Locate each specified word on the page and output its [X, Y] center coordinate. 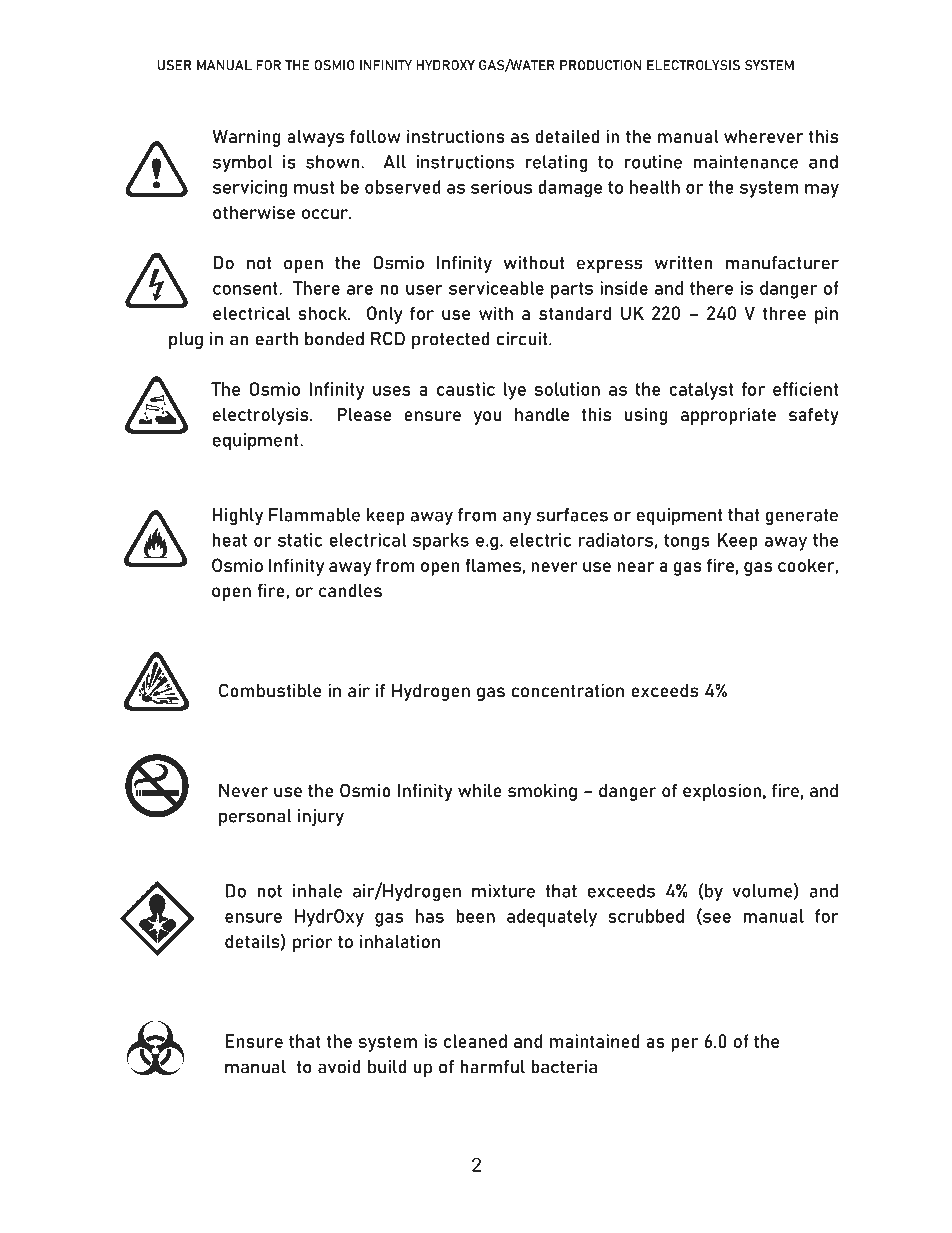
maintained [595, 1041]
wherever [764, 136]
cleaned [475, 1041]
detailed [567, 136]
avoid [339, 1067]
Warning [246, 138]
